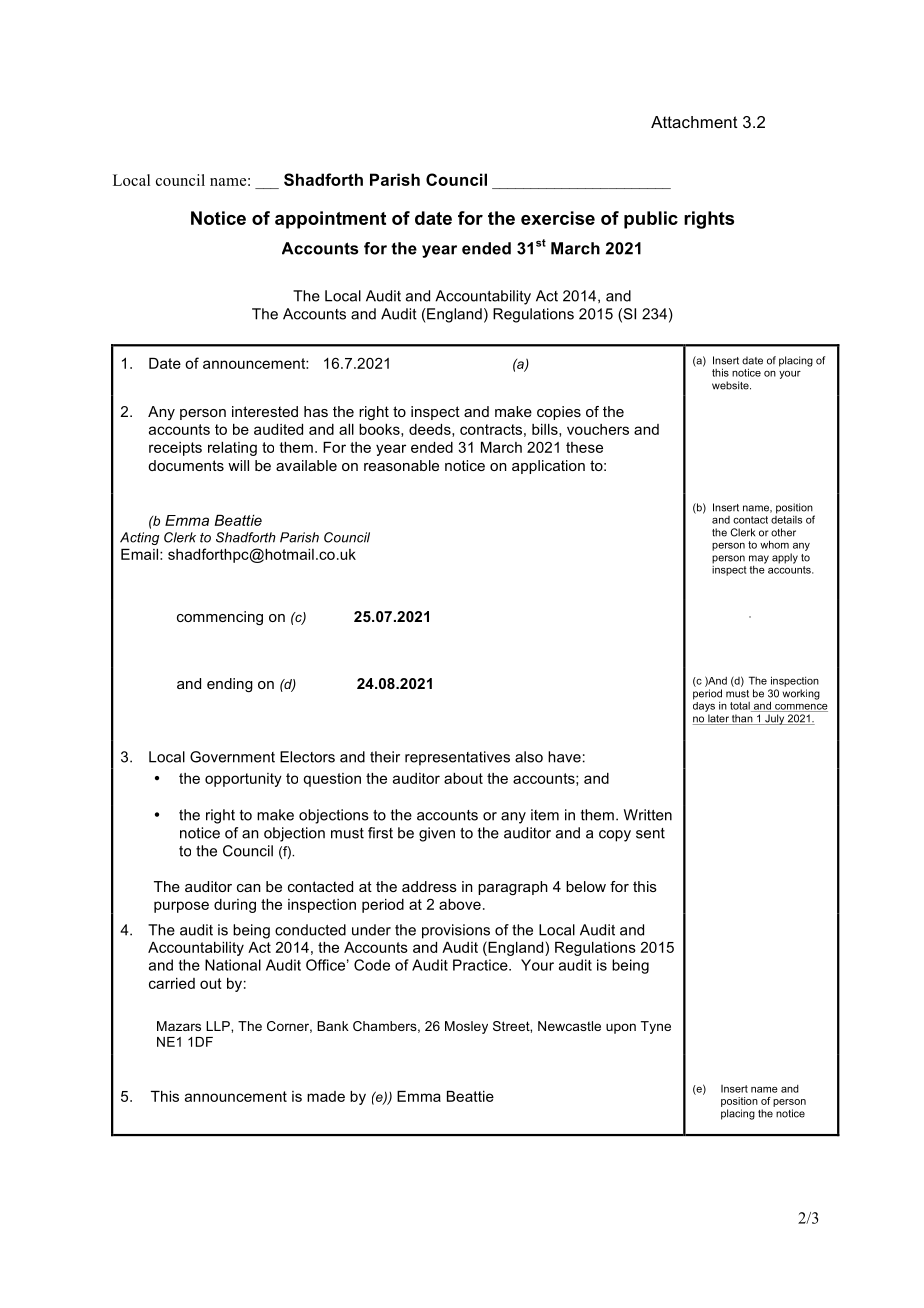  I want to click on copies, so click(559, 413).
